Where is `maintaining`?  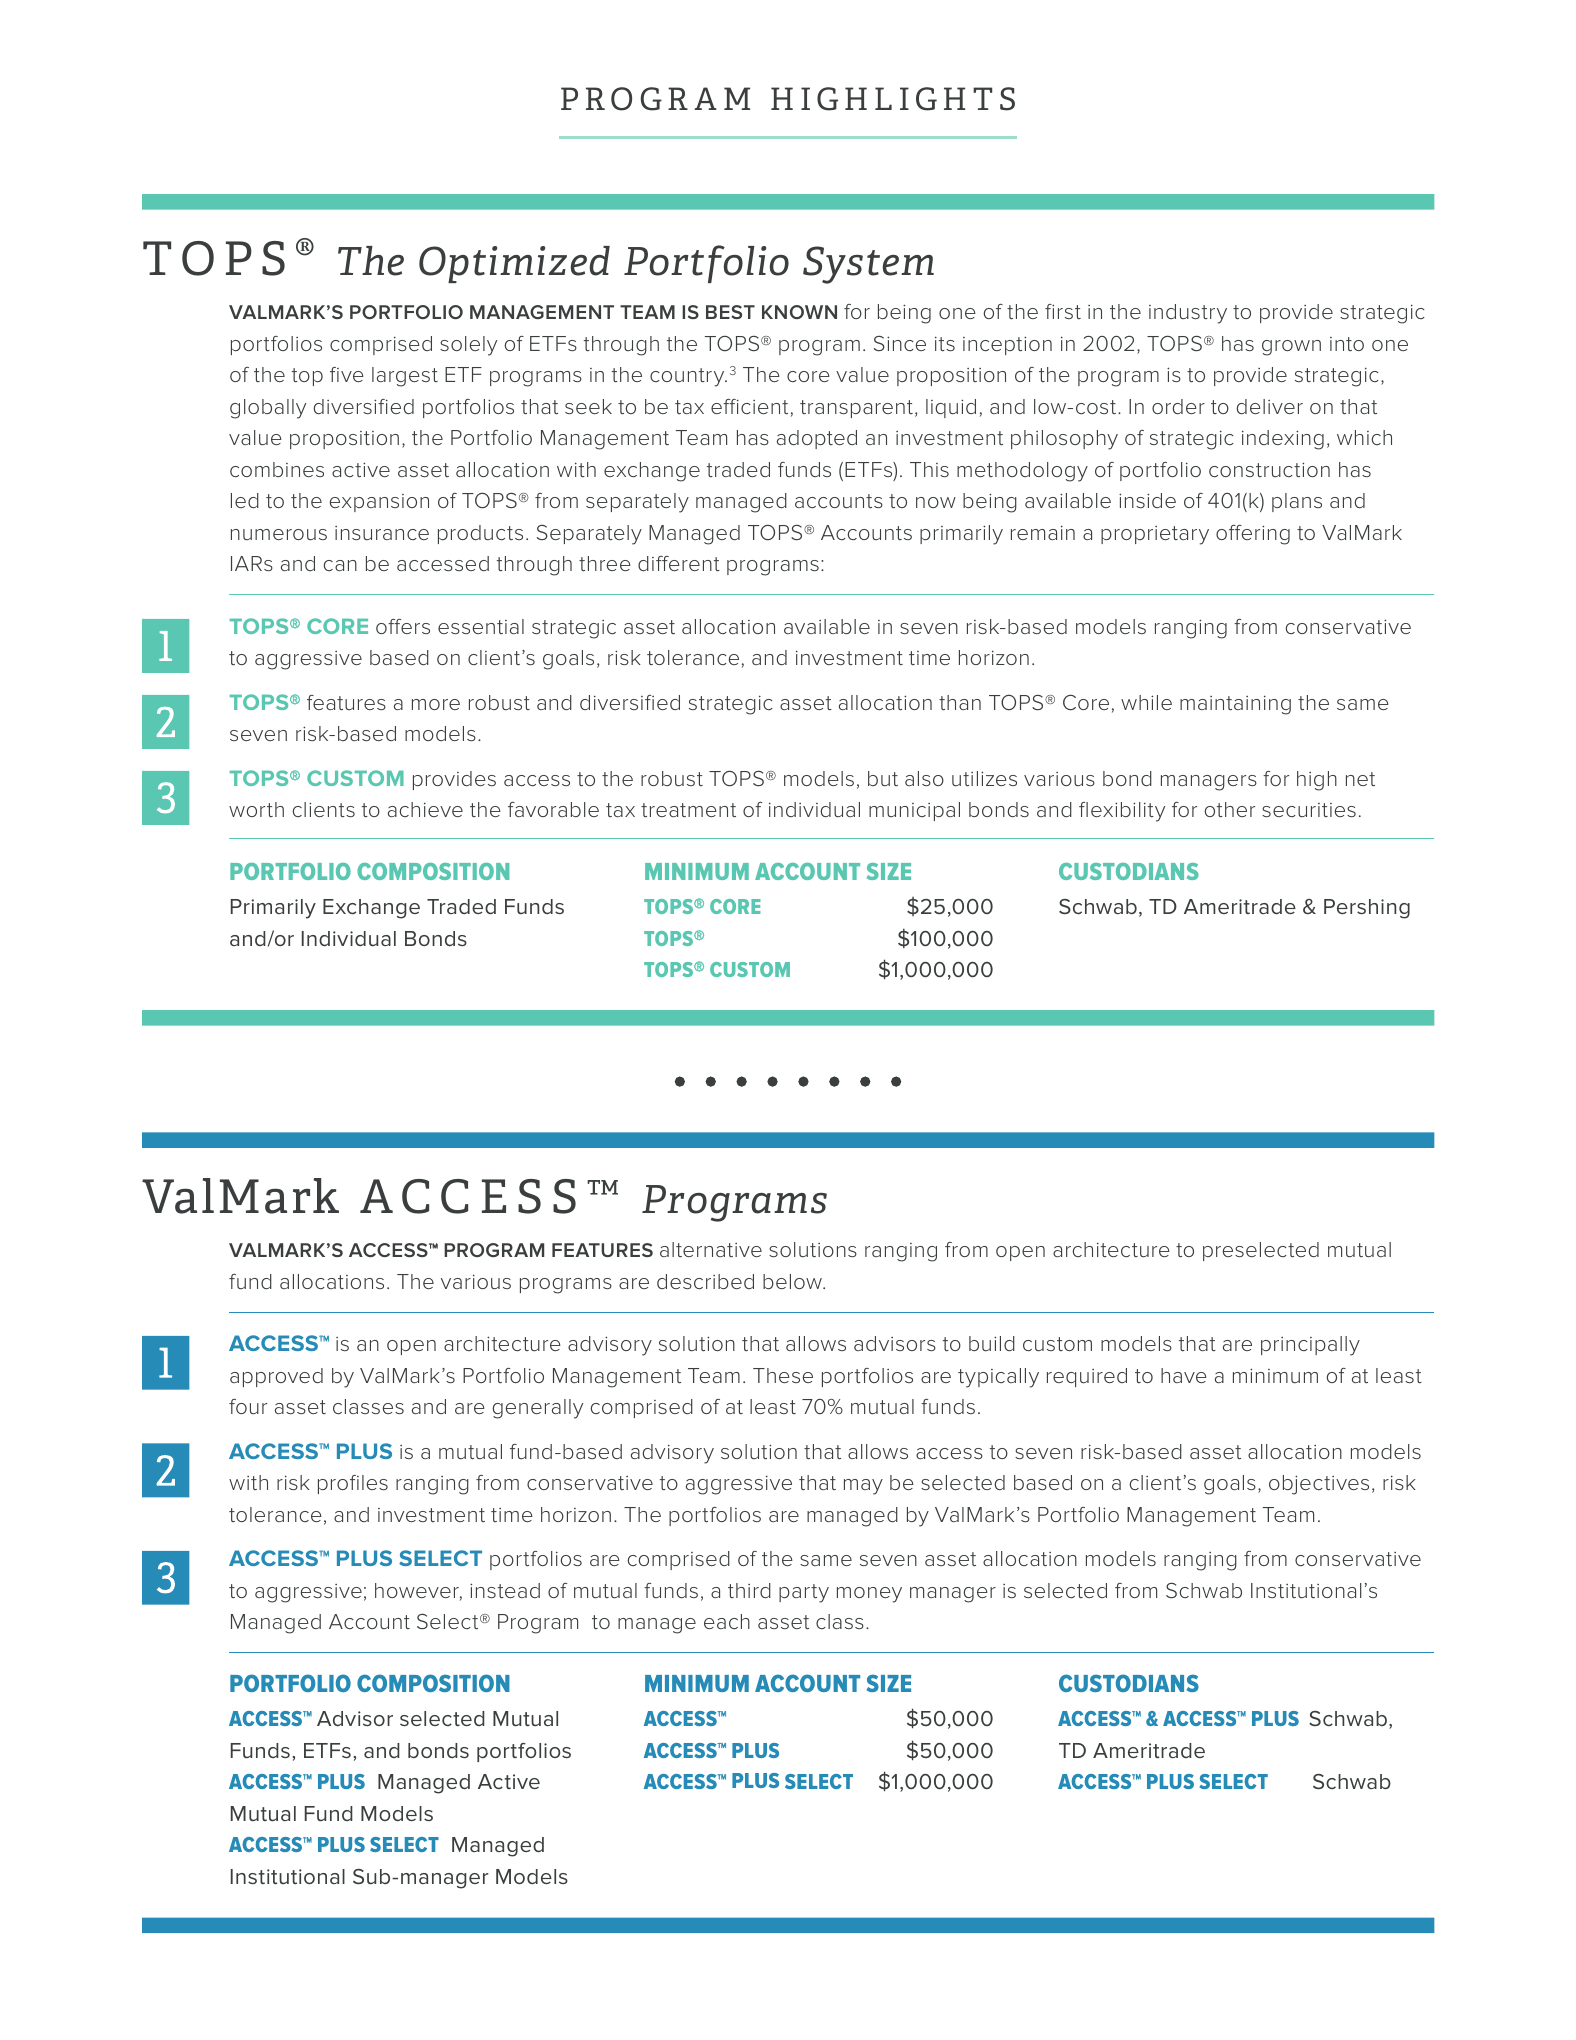
maintaining is located at coordinates (1235, 705).
